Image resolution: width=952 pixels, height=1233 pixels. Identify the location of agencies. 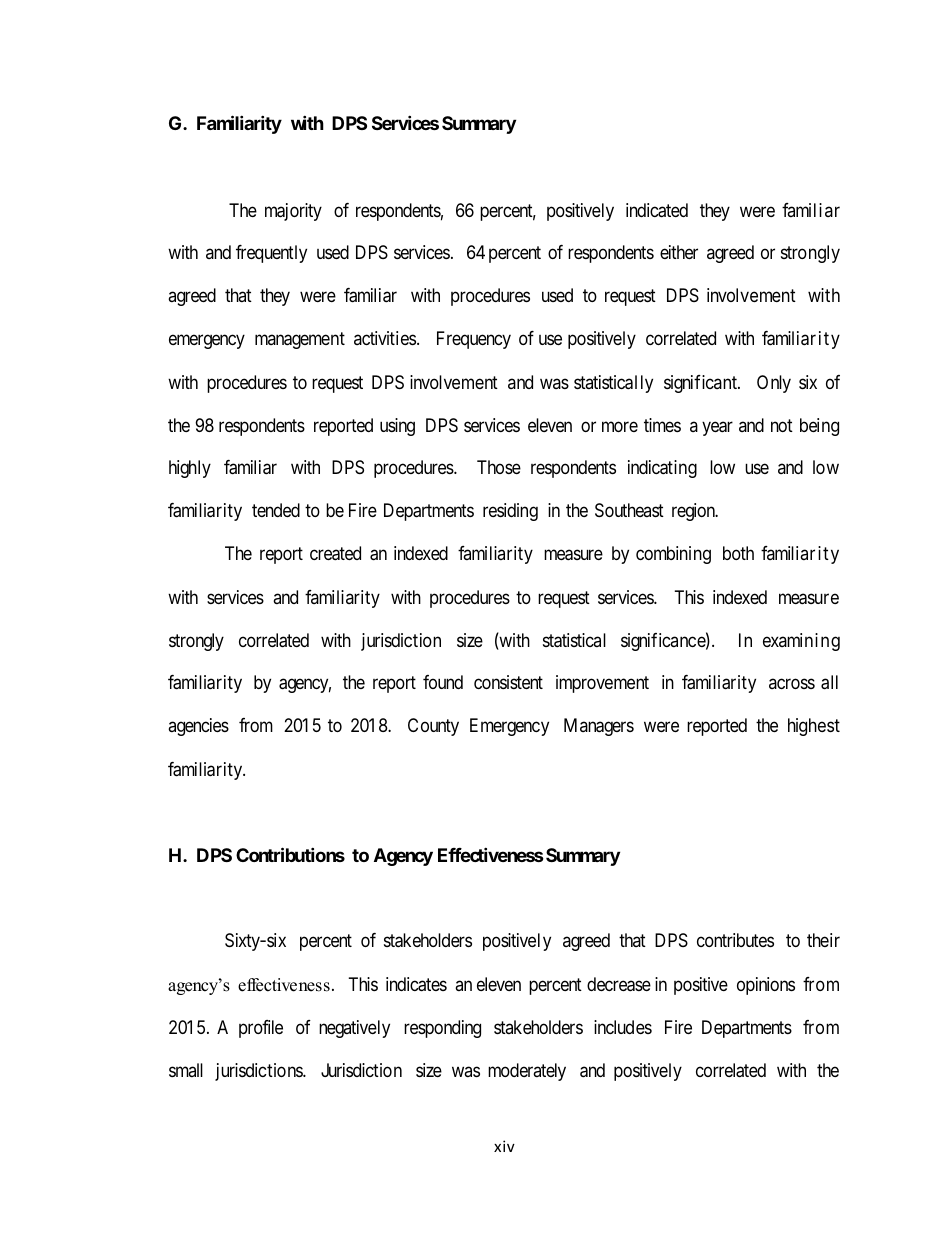
(198, 727).
